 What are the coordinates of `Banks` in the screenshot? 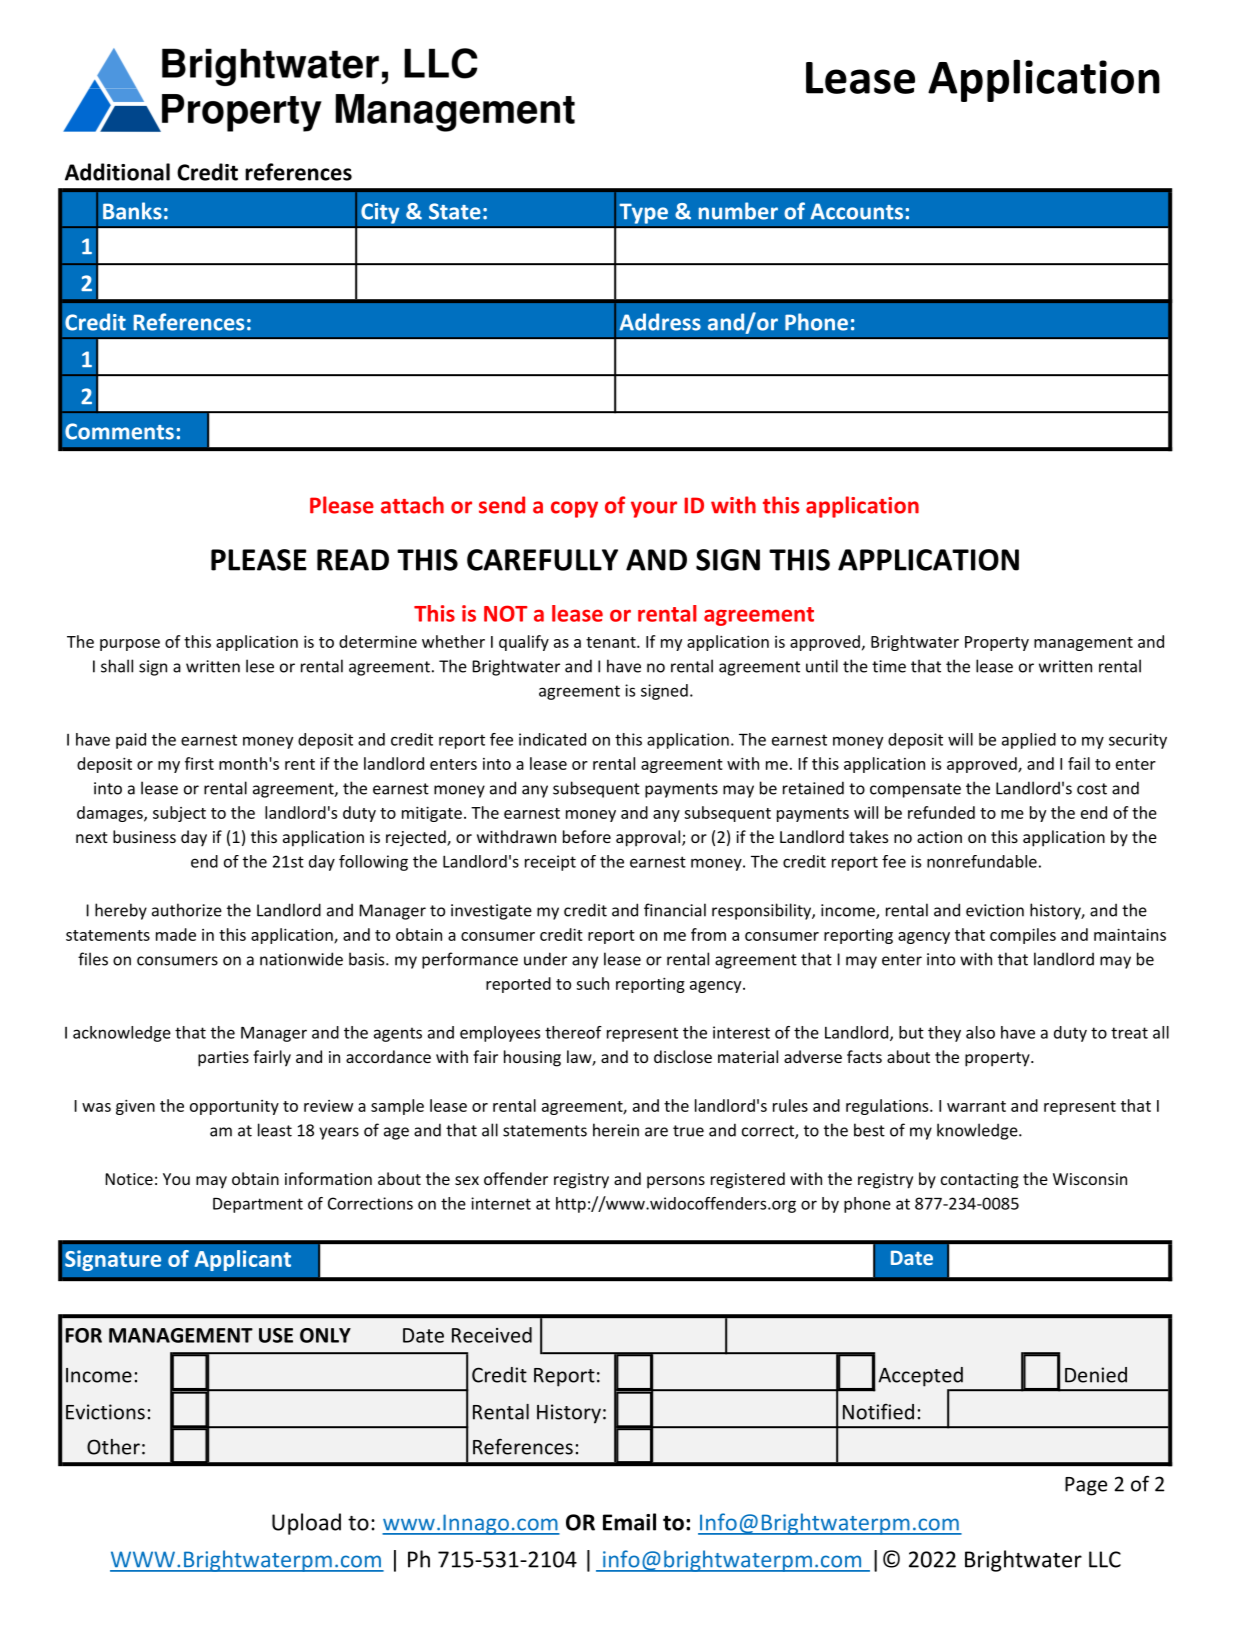 It's located at (132, 211).
